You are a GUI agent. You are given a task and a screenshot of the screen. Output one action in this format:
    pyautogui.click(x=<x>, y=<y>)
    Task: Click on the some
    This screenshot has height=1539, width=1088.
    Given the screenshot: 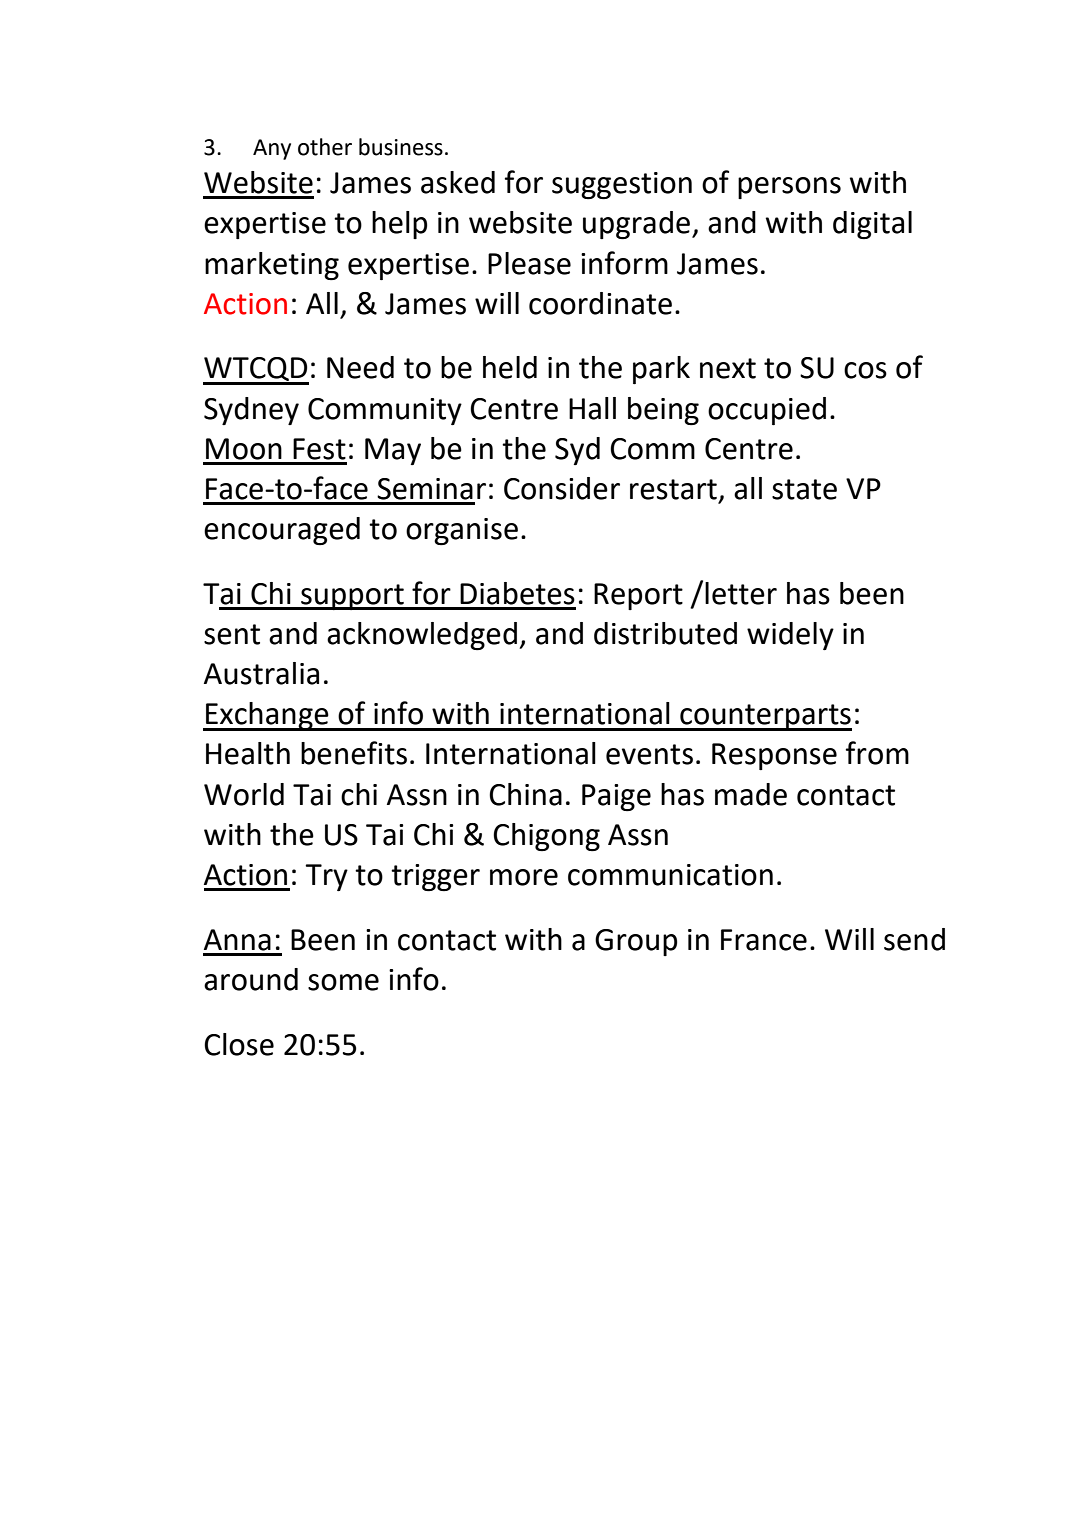 What is the action you would take?
    pyautogui.click(x=343, y=982)
